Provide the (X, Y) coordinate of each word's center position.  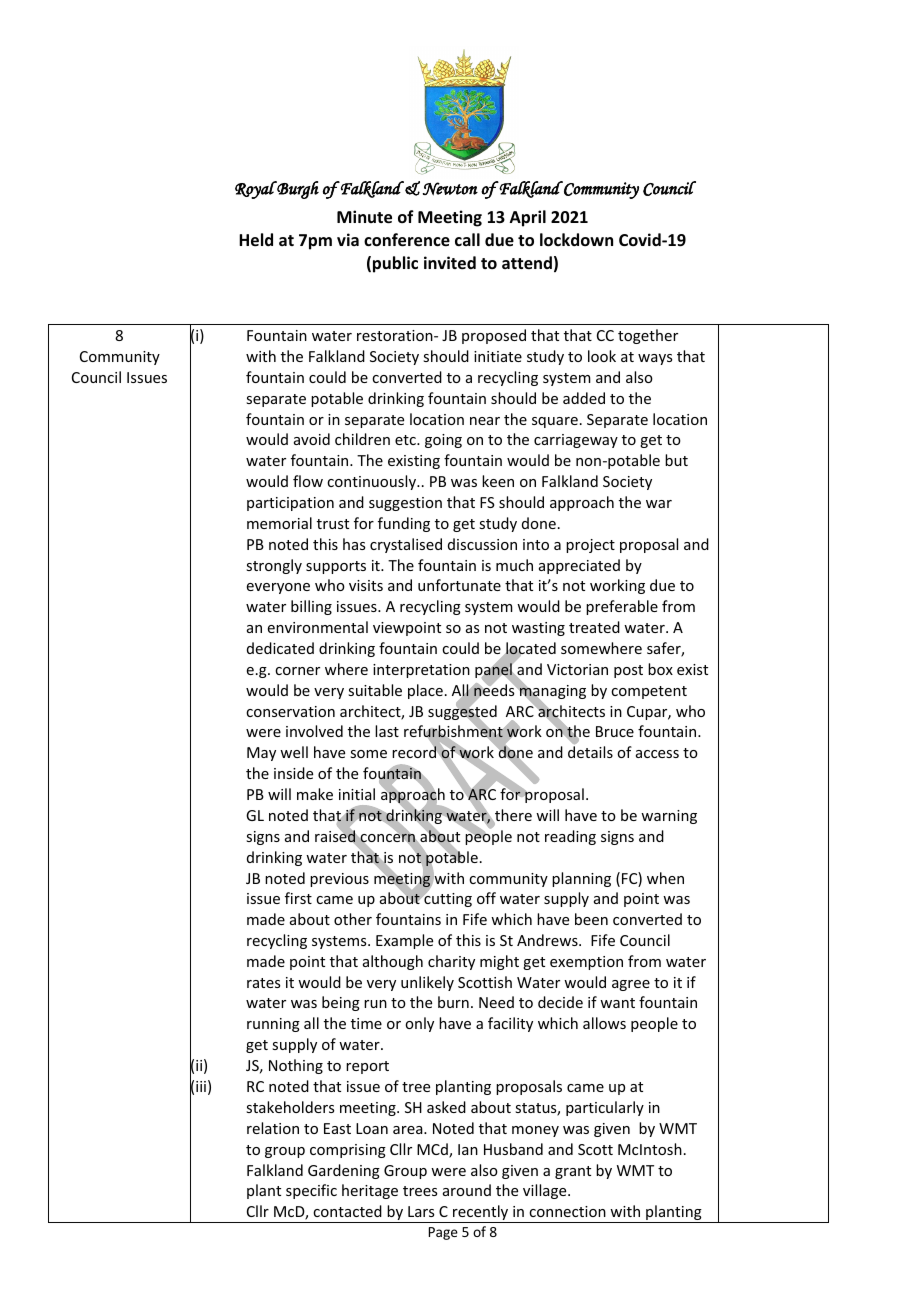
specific (311, 1191)
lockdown (576, 240)
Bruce (615, 731)
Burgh (297, 190)
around (467, 1190)
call (467, 239)
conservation (290, 711)
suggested (462, 713)
